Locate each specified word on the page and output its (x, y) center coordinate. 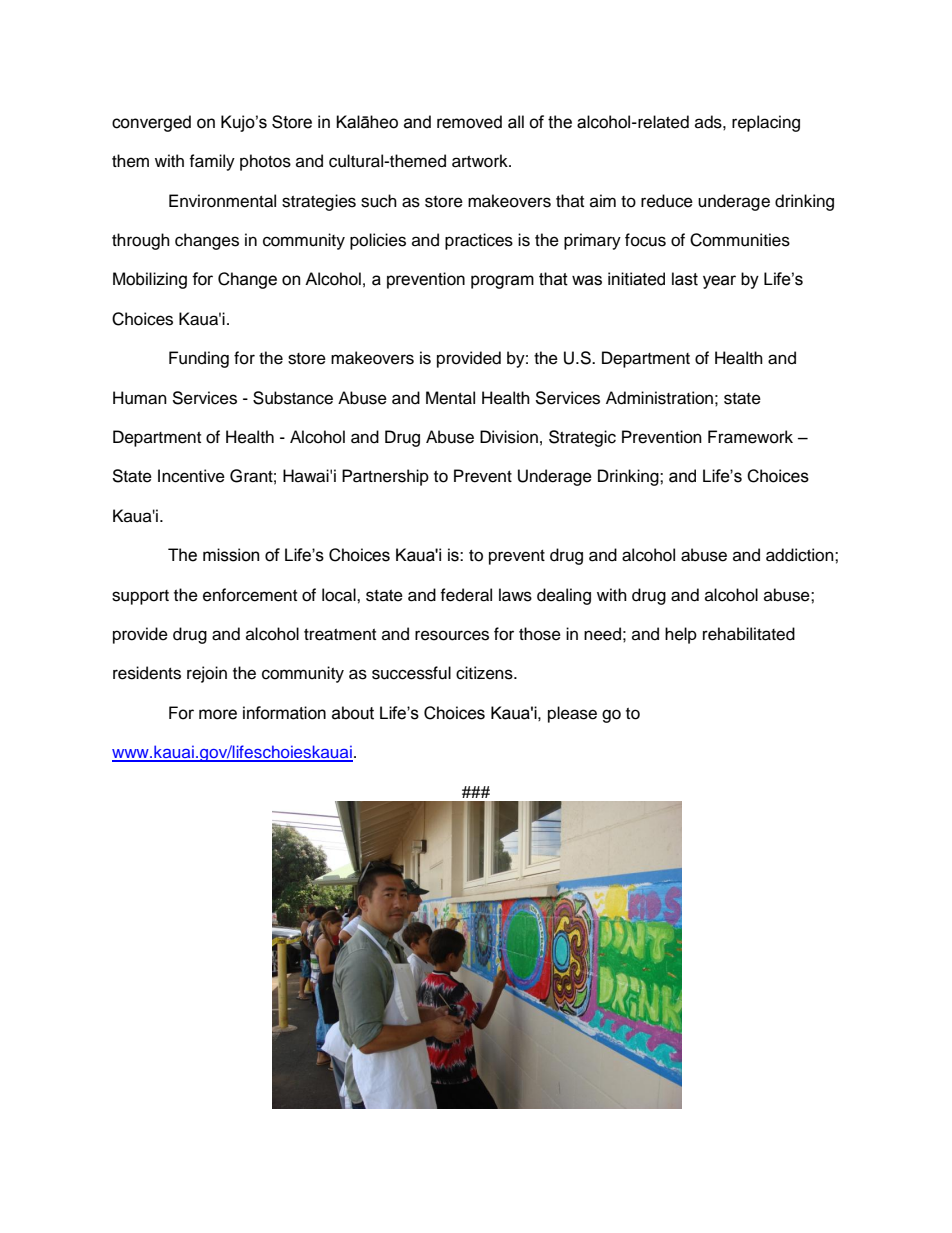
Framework (750, 437)
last (685, 279)
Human (140, 398)
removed (469, 122)
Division (509, 437)
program (502, 282)
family (212, 162)
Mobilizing (150, 280)
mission (231, 555)
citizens (485, 673)
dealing (564, 596)
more (218, 714)
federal (466, 595)
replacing (766, 123)
